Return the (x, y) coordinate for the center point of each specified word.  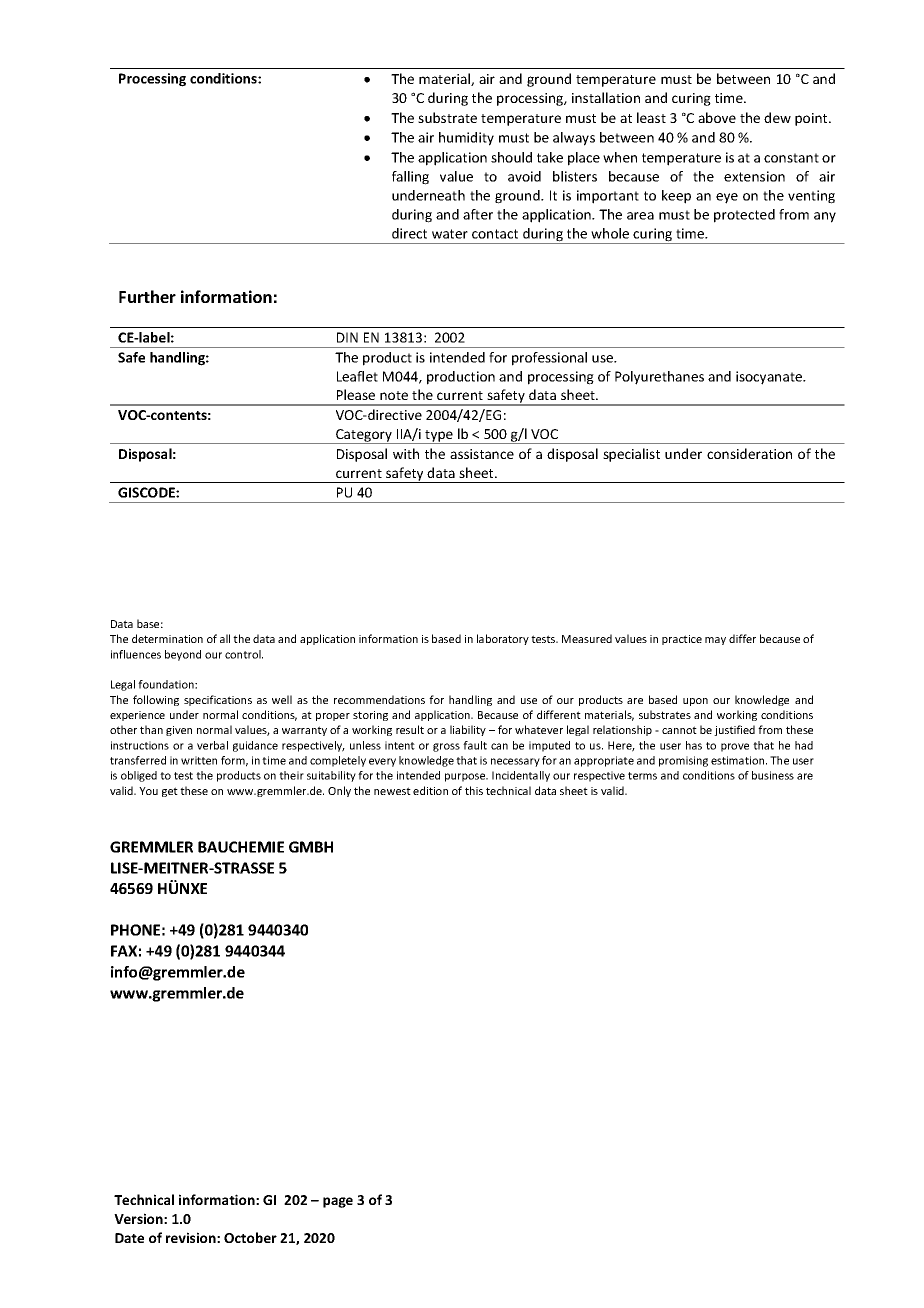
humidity (466, 139)
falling (410, 178)
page (338, 1202)
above (717, 117)
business (773, 775)
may (715, 641)
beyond (183, 655)
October (250, 1237)
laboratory (503, 639)
